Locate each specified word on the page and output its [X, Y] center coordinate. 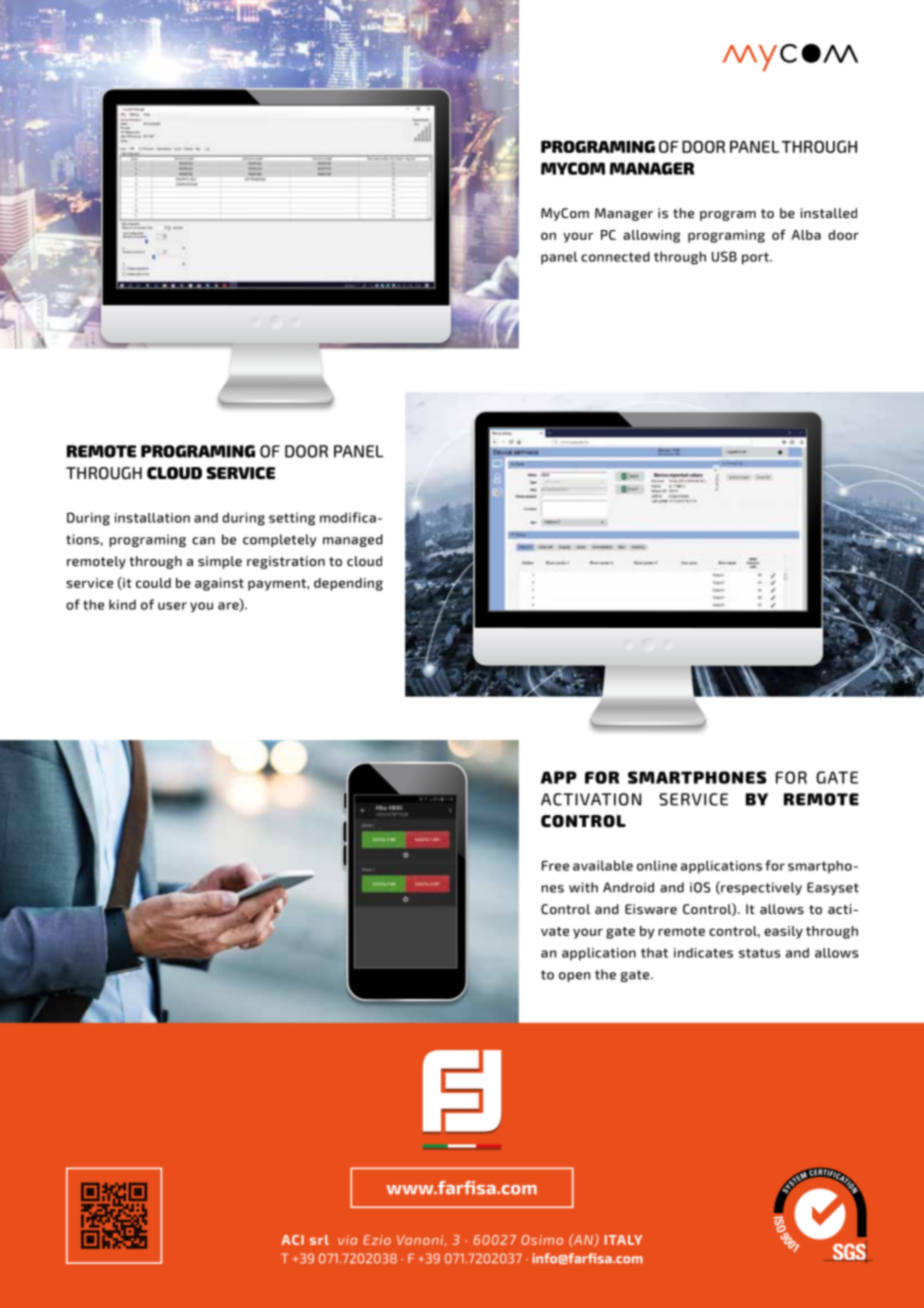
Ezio [377, 1240]
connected [615, 257]
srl [319, 1240]
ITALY [623, 1240]
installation [152, 518]
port [756, 258]
